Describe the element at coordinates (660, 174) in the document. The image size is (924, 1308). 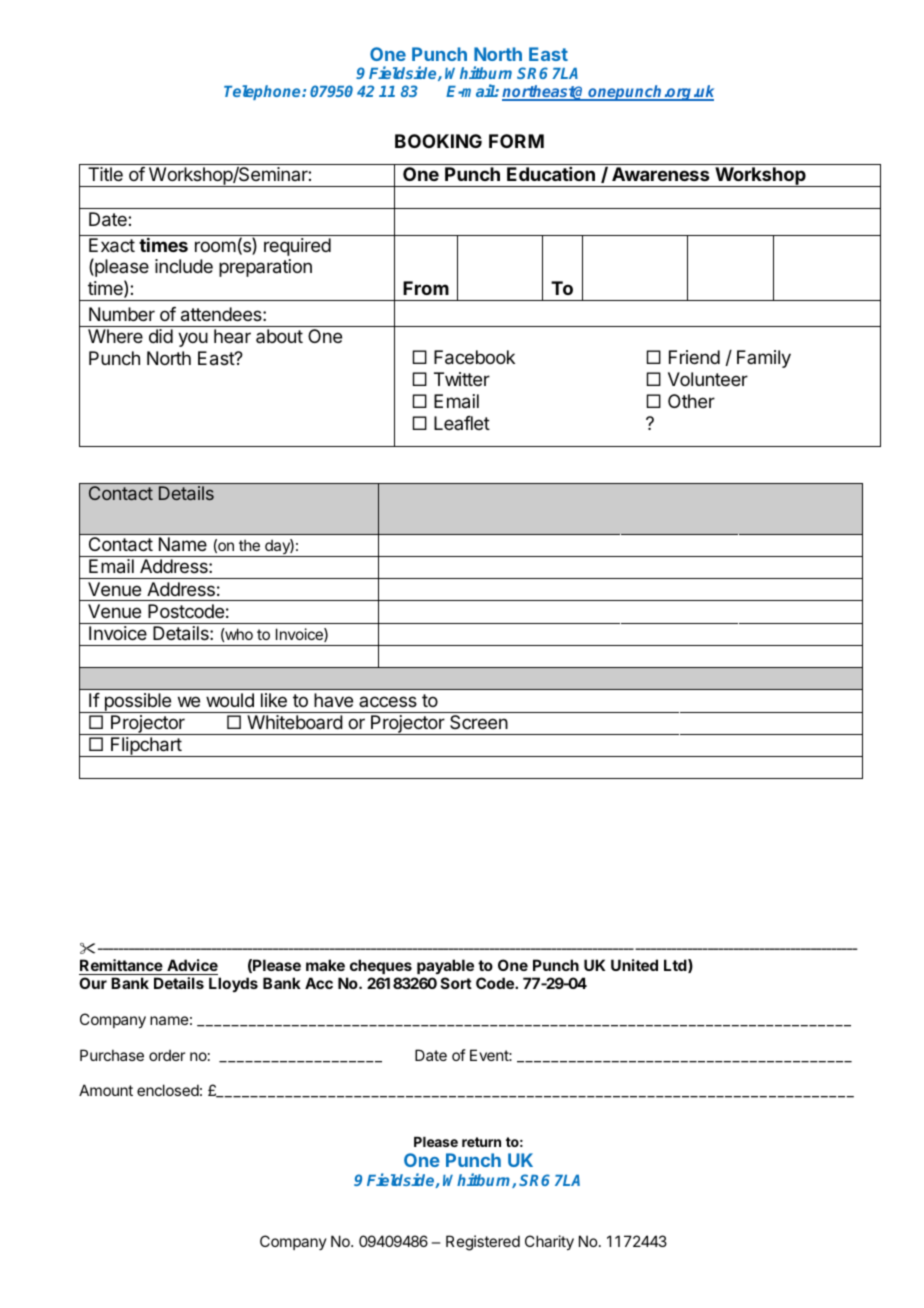
I see `Awareness` at that location.
